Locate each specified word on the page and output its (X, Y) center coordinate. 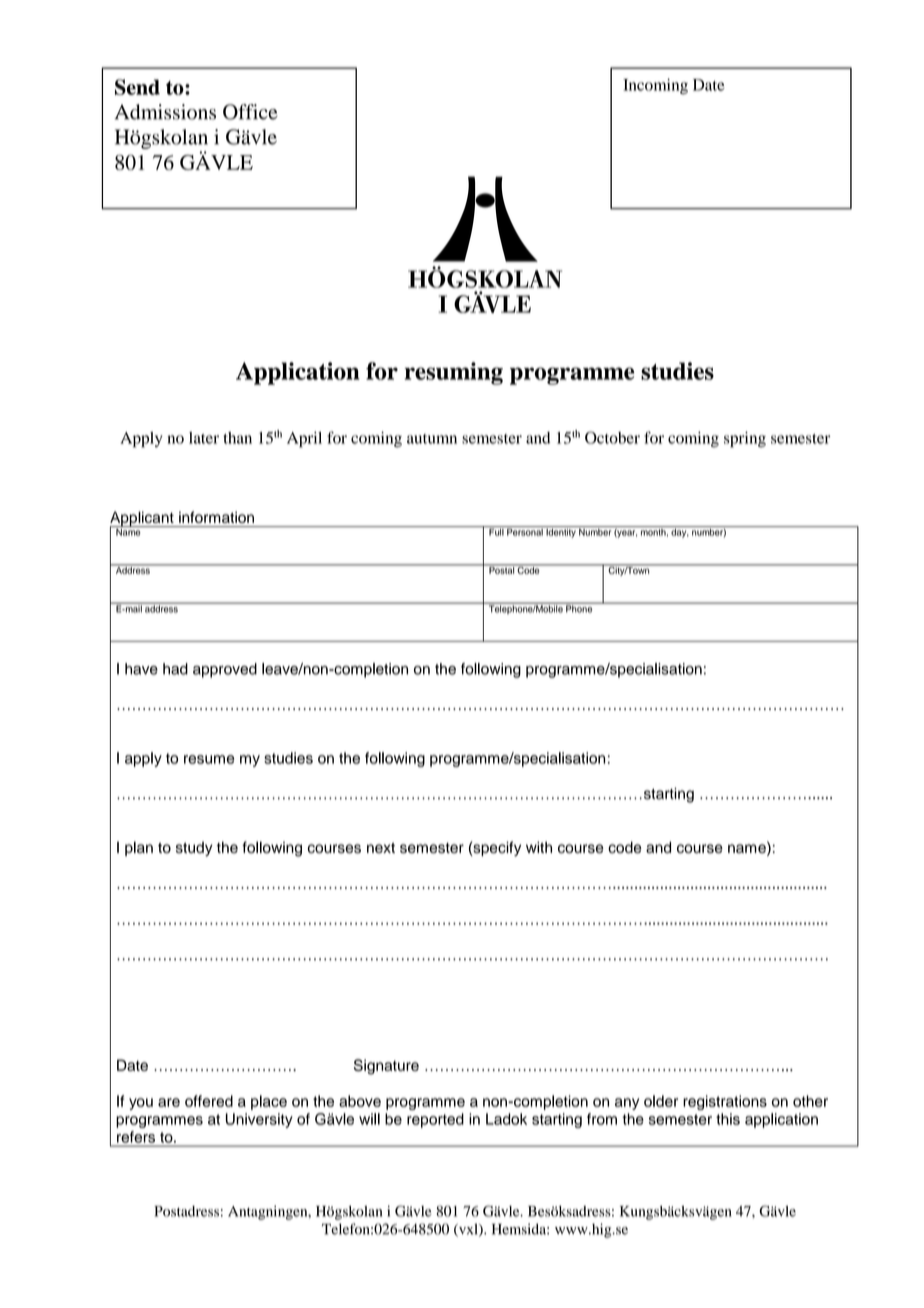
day (679, 532)
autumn (432, 439)
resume (209, 759)
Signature (386, 1067)
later (204, 438)
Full (496, 531)
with (539, 847)
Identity (561, 532)
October (612, 437)
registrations (725, 1102)
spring (745, 439)
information (216, 517)
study (194, 849)
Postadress (186, 1211)
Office (250, 112)
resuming (454, 373)
